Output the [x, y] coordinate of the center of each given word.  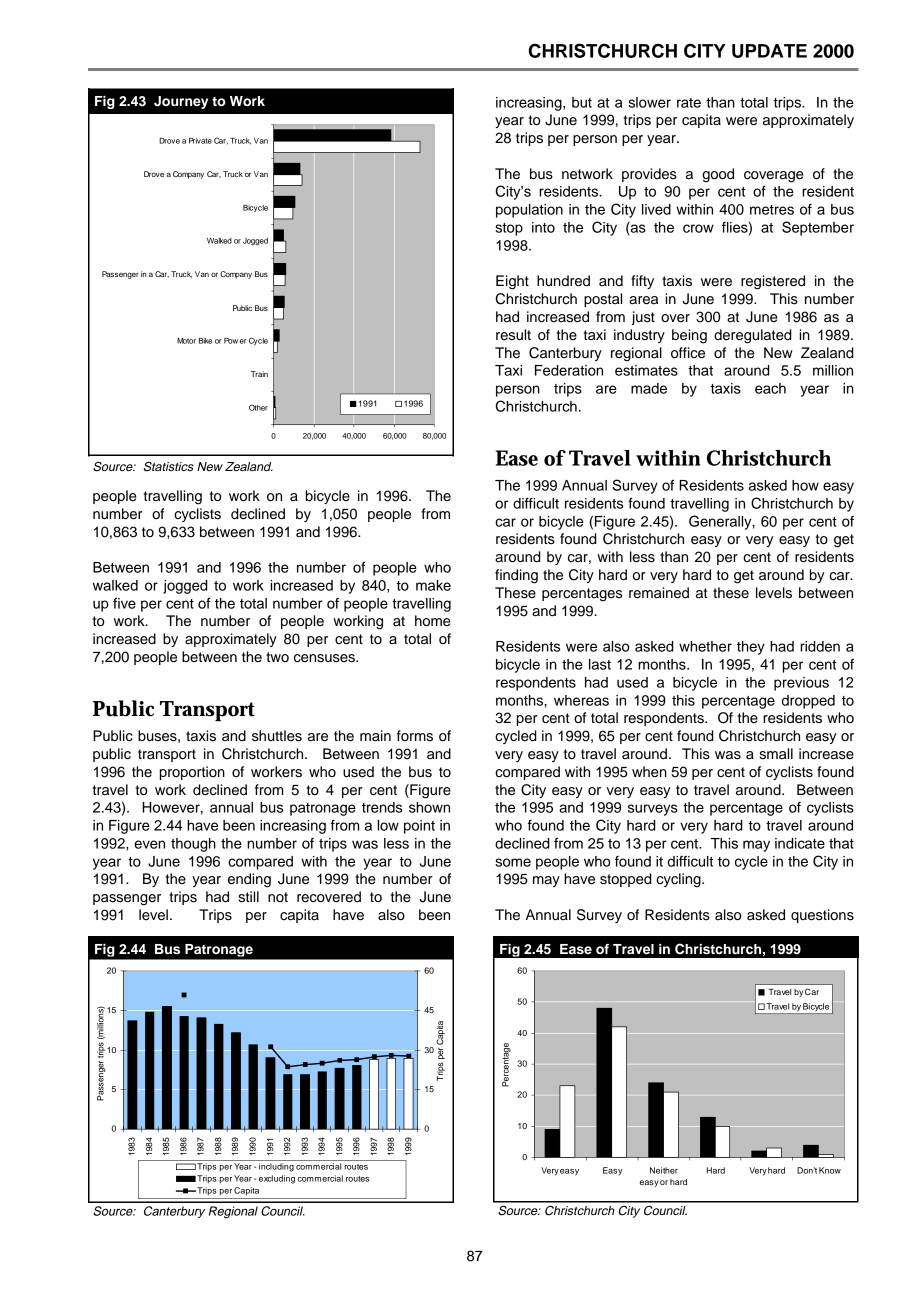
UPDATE [769, 51]
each [770, 388]
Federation [569, 370]
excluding [277, 1179]
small [776, 754]
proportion [192, 773]
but [582, 102]
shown [429, 807]
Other [258, 407]
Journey [181, 102]
